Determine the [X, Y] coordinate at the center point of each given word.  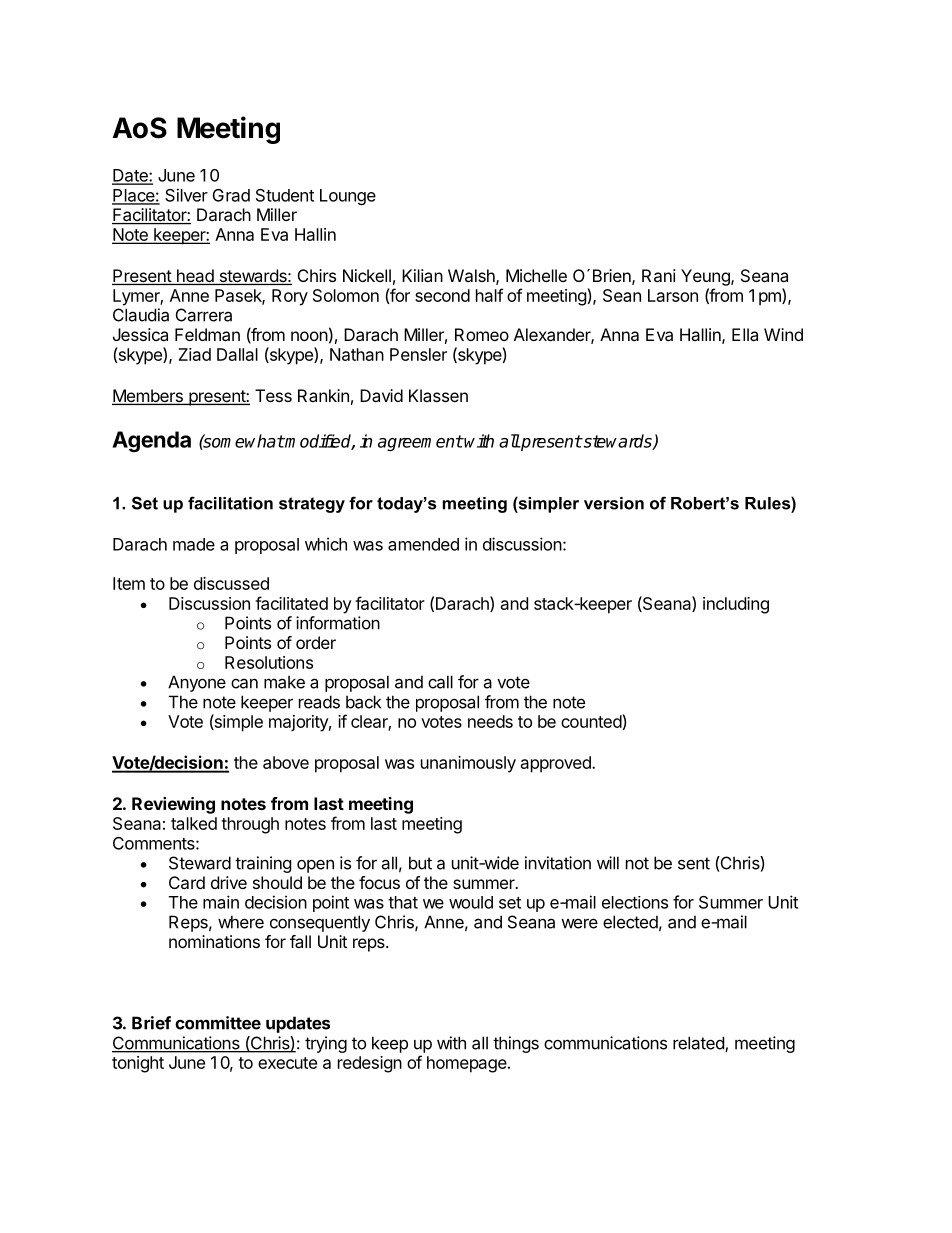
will [608, 863]
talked [194, 823]
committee [218, 1023]
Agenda [151, 441]
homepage [468, 1064]
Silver [186, 195]
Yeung [706, 277]
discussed [231, 583]
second [442, 295]
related [699, 1044]
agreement [420, 443]
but [420, 863]
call [440, 682]
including [736, 605]
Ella [745, 334]
